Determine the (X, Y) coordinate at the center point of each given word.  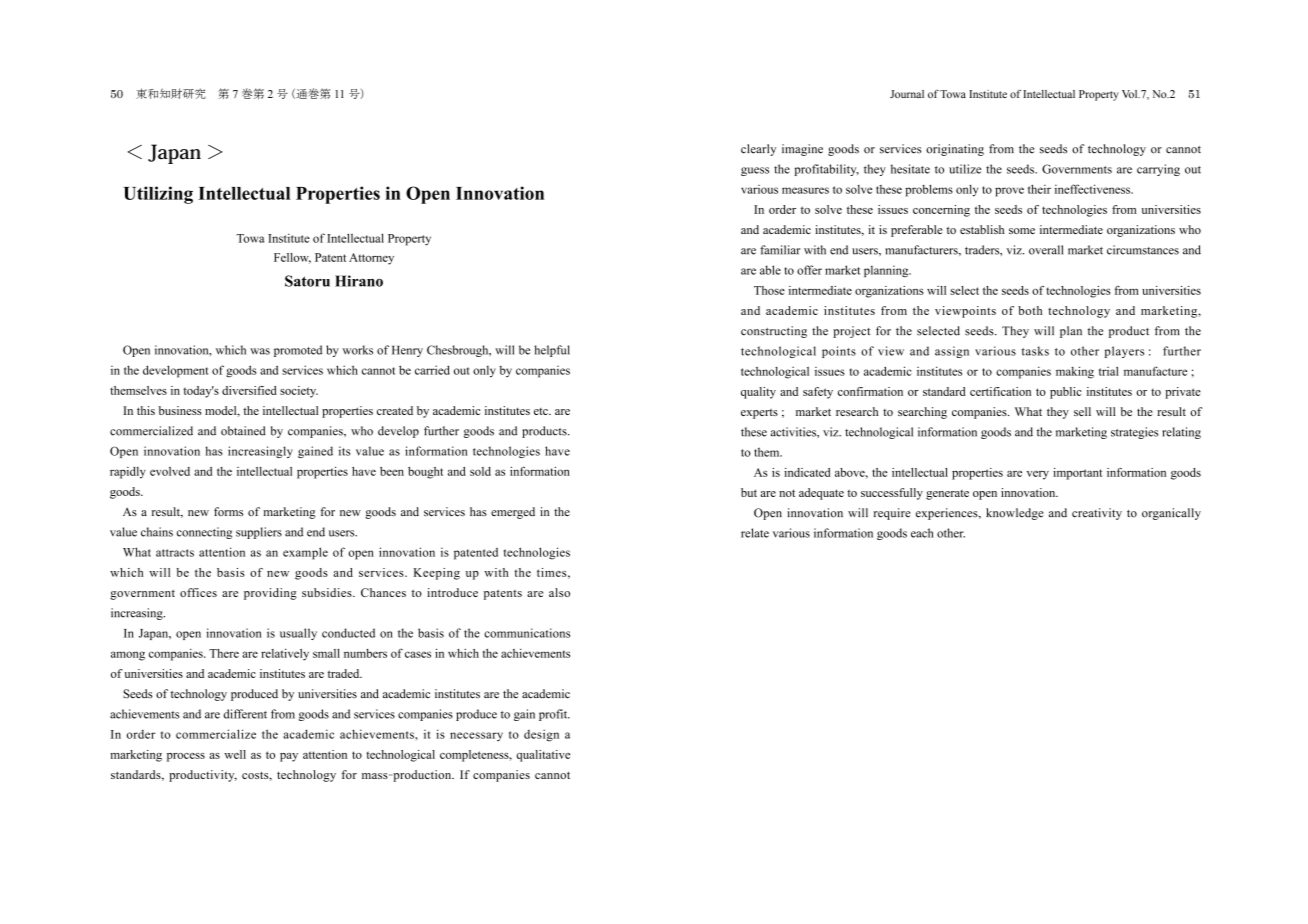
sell (1082, 411)
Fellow (292, 258)
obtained (243, 431)
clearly (758, 150)
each (922, 533)
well (235, 754)
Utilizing (158, 195)
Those (769, 290)
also (559, 592)
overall (1046, 250)
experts (759, 414)
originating (955, 150)
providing (270, 594)
